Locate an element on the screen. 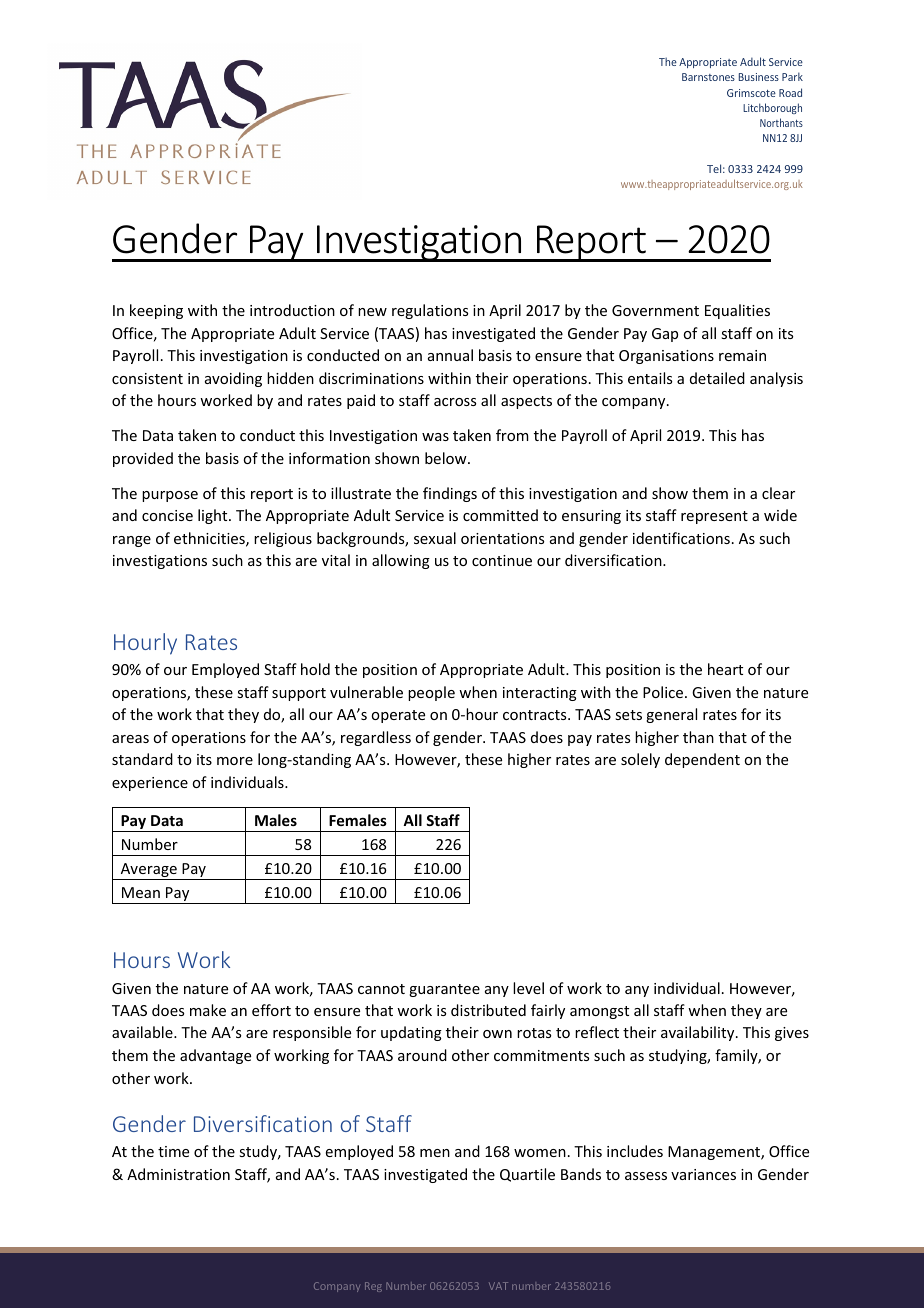 This screenshot has width=924, height=1308. detailed is located at coordinates (717, 378).
